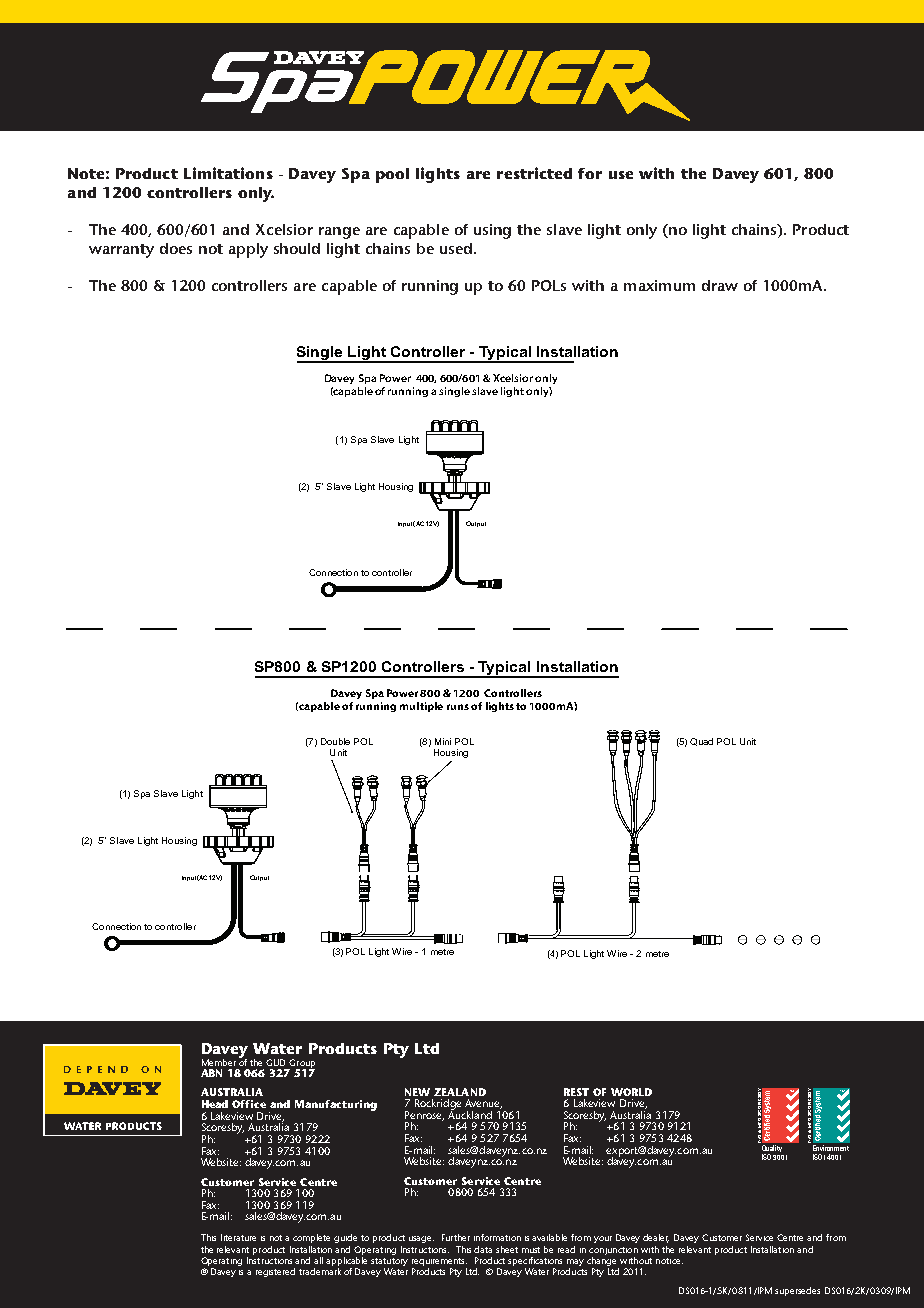 The width and height of the page is (924, 1308). Describe the element at coordinates (228, 173) in the page. I see `Limitations` at that location.
